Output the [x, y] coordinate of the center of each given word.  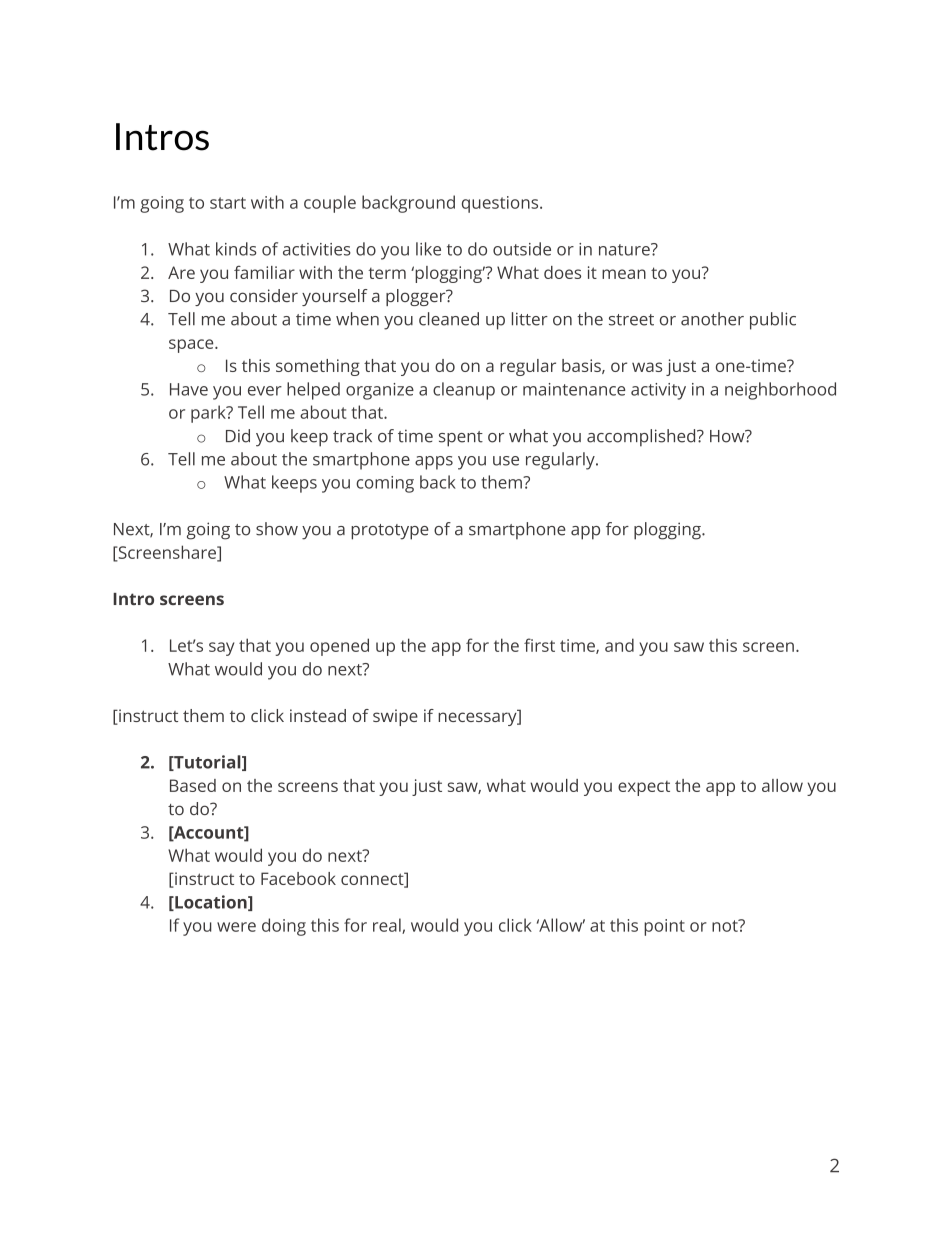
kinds [236, 249]
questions [501, 204]
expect [644, 788]
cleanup [464, 391]
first [539, 645]
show [277, 529]
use [506, 461]
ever [265, 391]
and [619, 645]
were [236, 927]
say [221, 649]
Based [193, 785]
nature [625, 249]
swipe [395, 717]
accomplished [642, 438]
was [647, 367]
